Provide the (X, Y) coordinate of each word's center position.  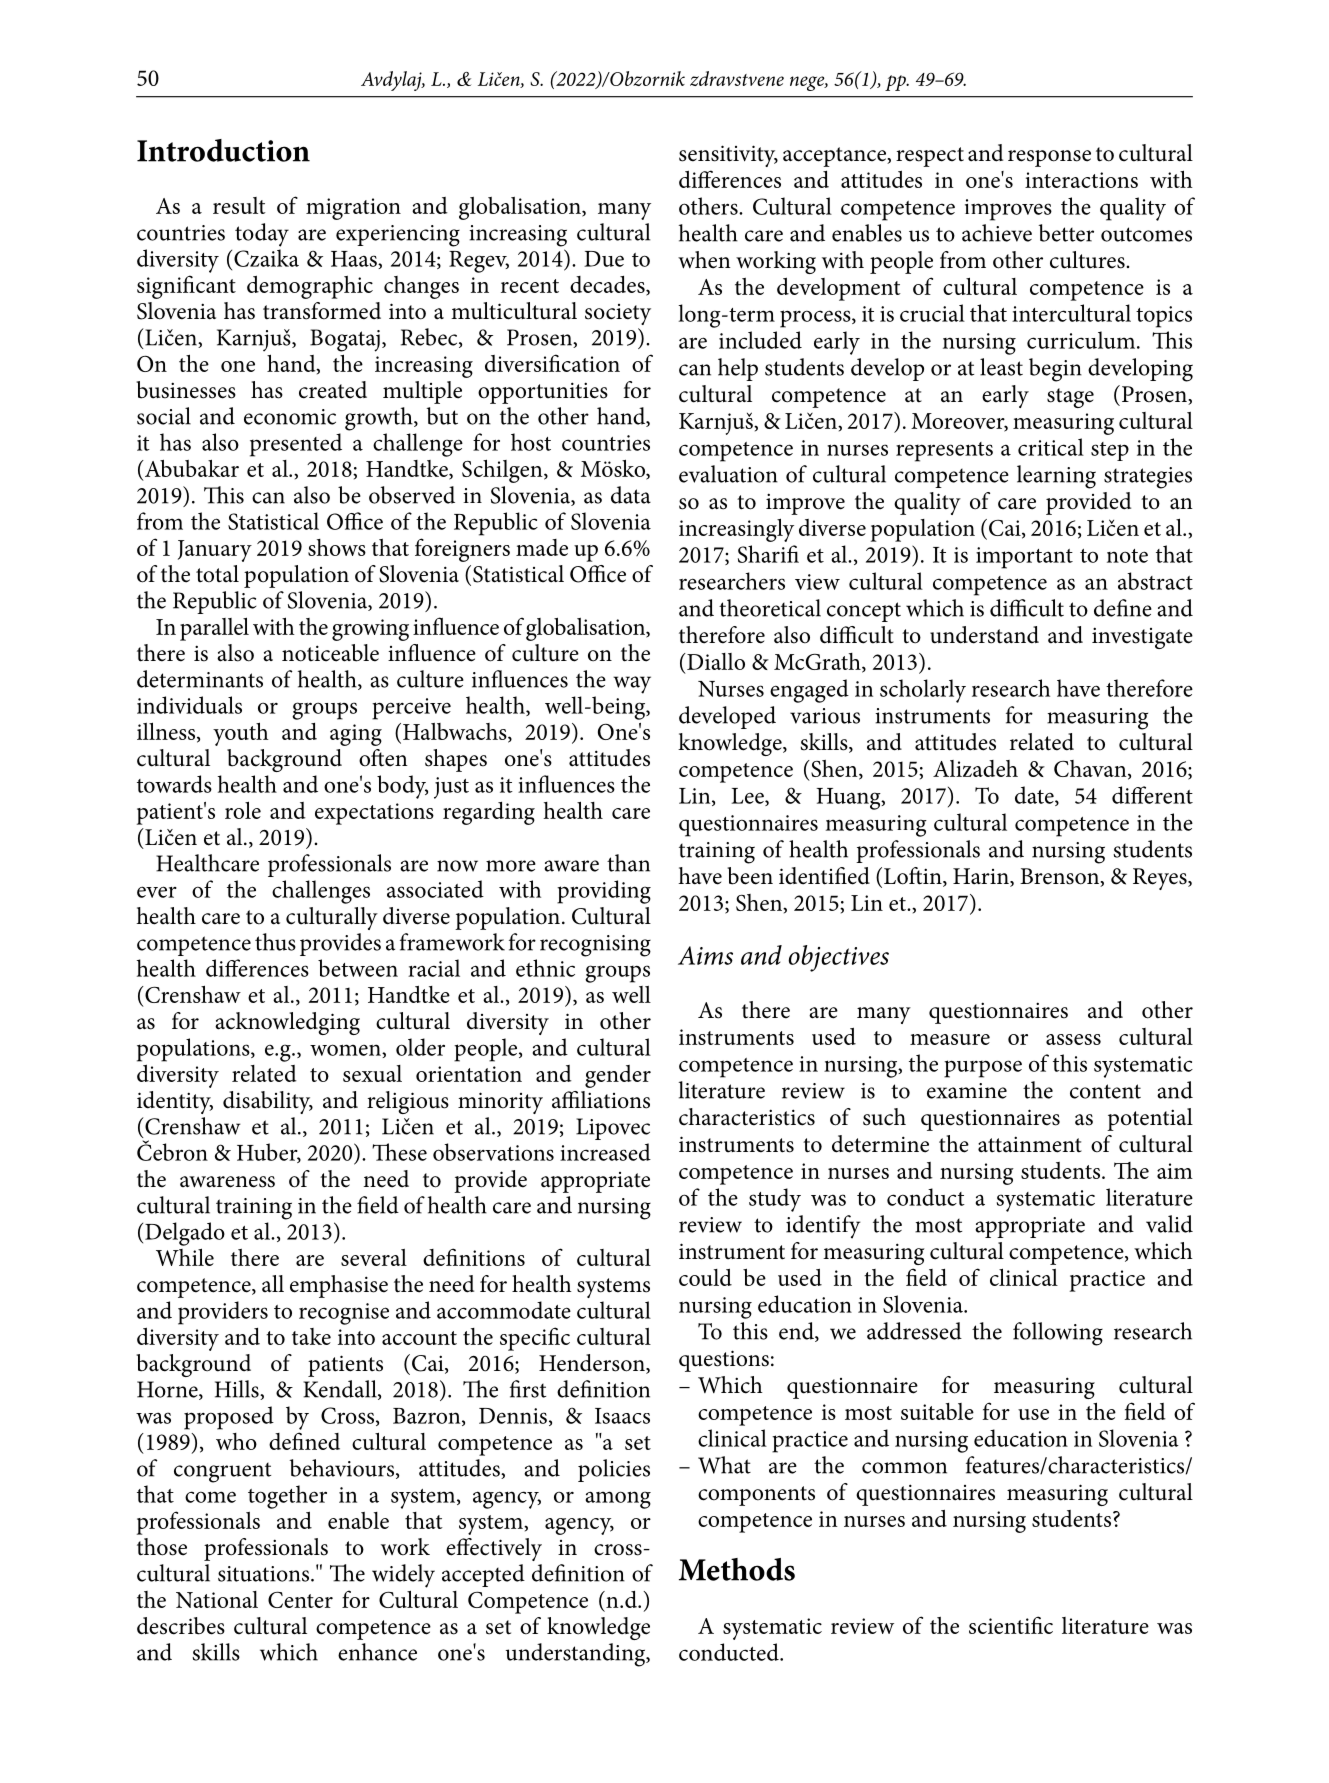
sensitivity (728, 156)
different (1152, 795)
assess (1073, 1039)
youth (241, 734)
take (311, 1336)
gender (618, 1076)
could (705, 1277)
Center (300, 1600)
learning (1056, 477)
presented (296, 445)
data (631, 495)
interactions (1081, 180)
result (239, 205)
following (1058, 1334)
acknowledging (287, 1023)
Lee (748, 797)
